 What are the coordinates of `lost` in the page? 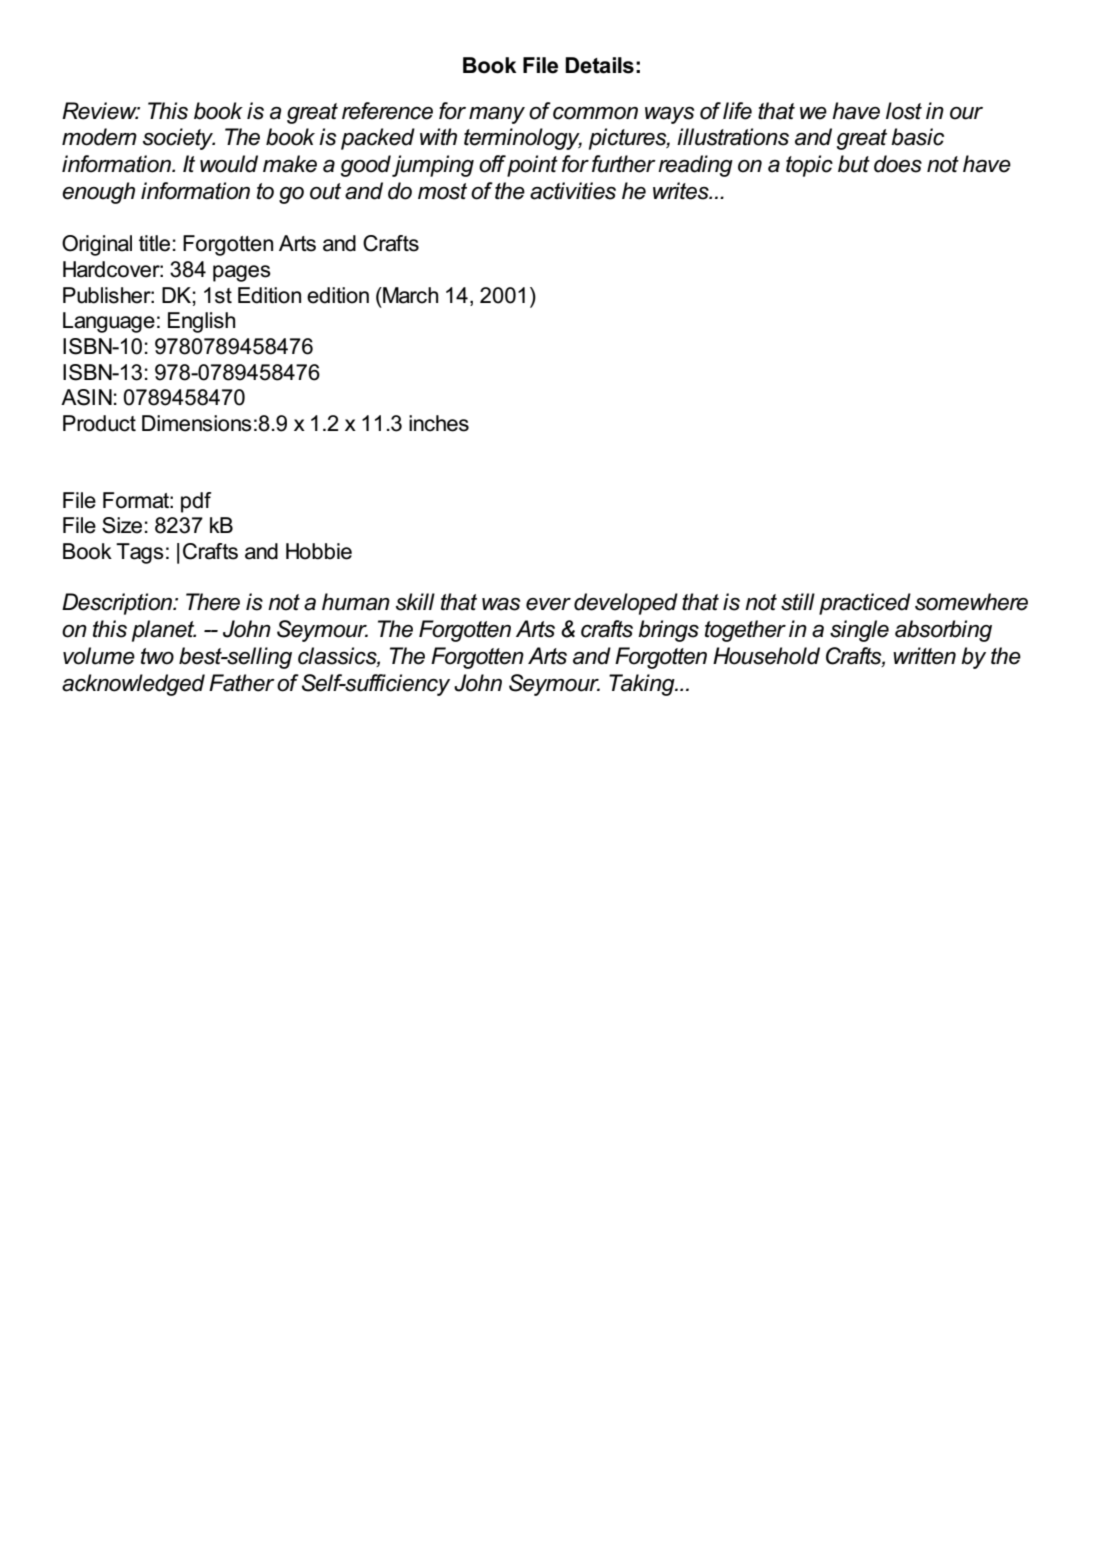 It's located at (904, 111).
